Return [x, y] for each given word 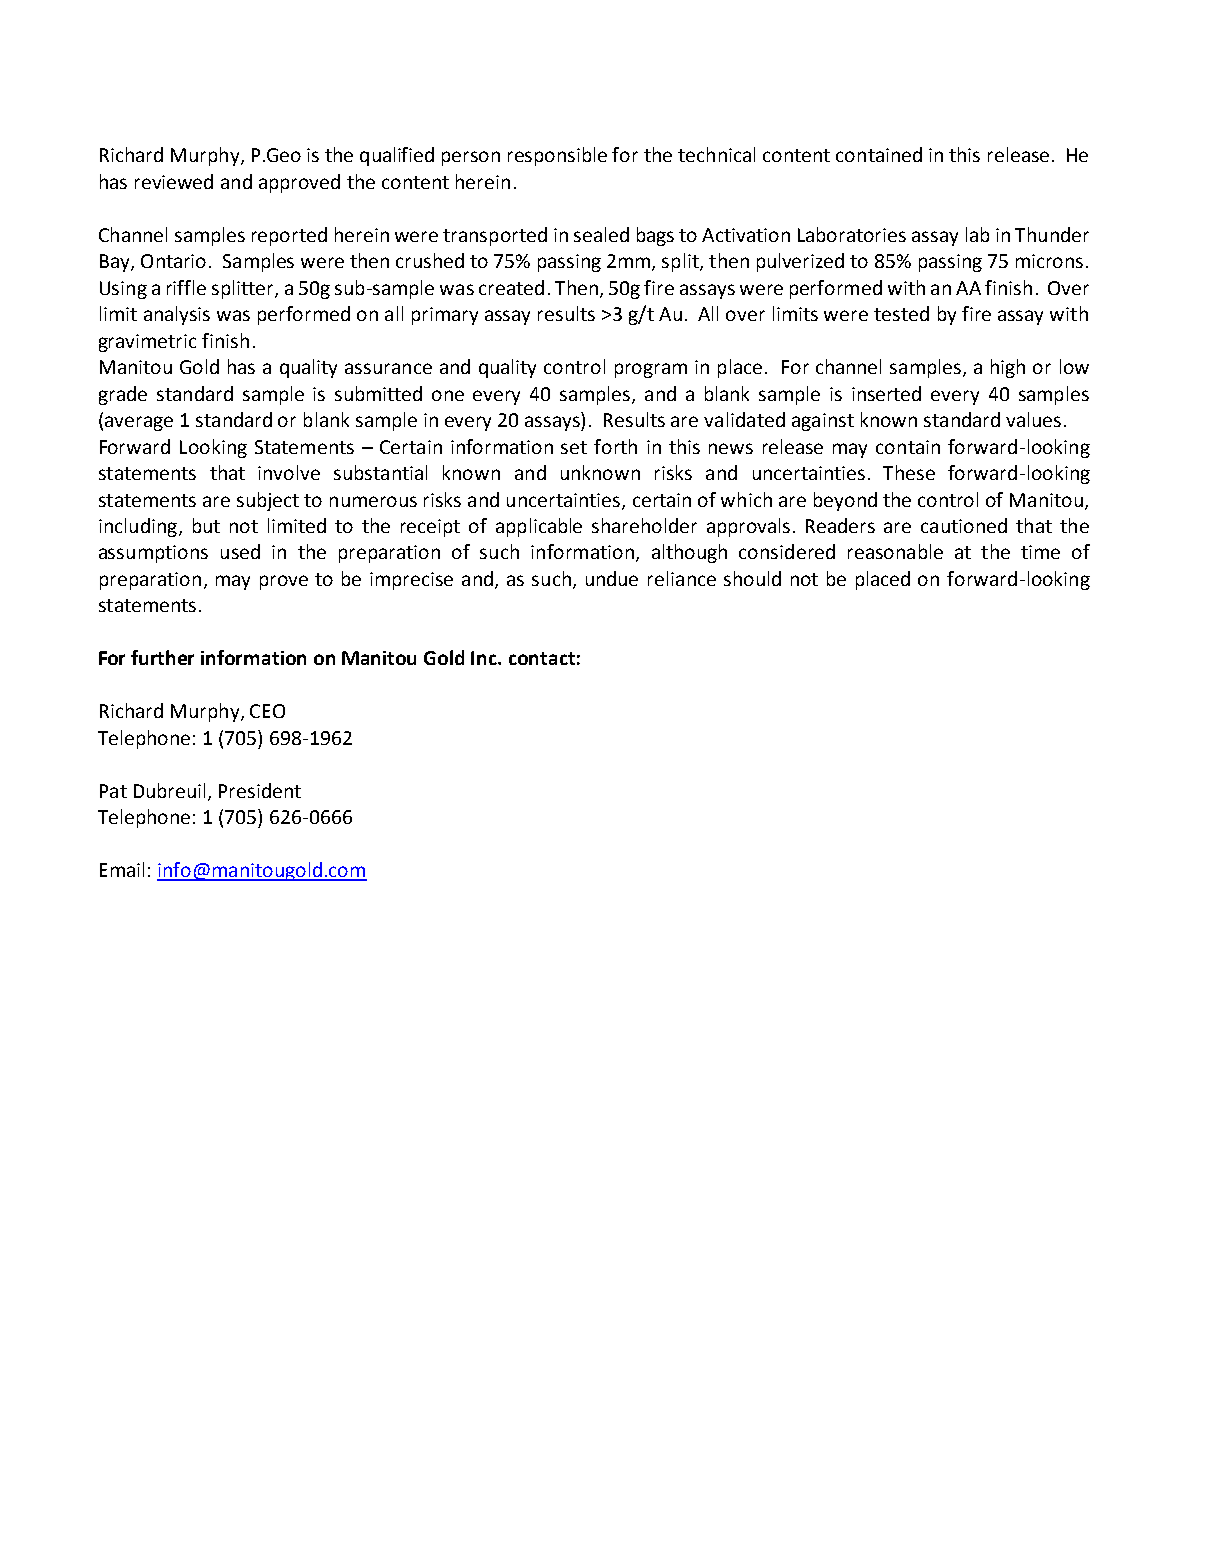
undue [612, 578]
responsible [557, 156]
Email [122, 869]
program [651, 370]
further [162, 657]
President [260, 790]
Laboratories [852, 234]
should [752, 578]
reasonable [895, 551]
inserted [886, 393]
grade [123, 395]
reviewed [174, 181]
